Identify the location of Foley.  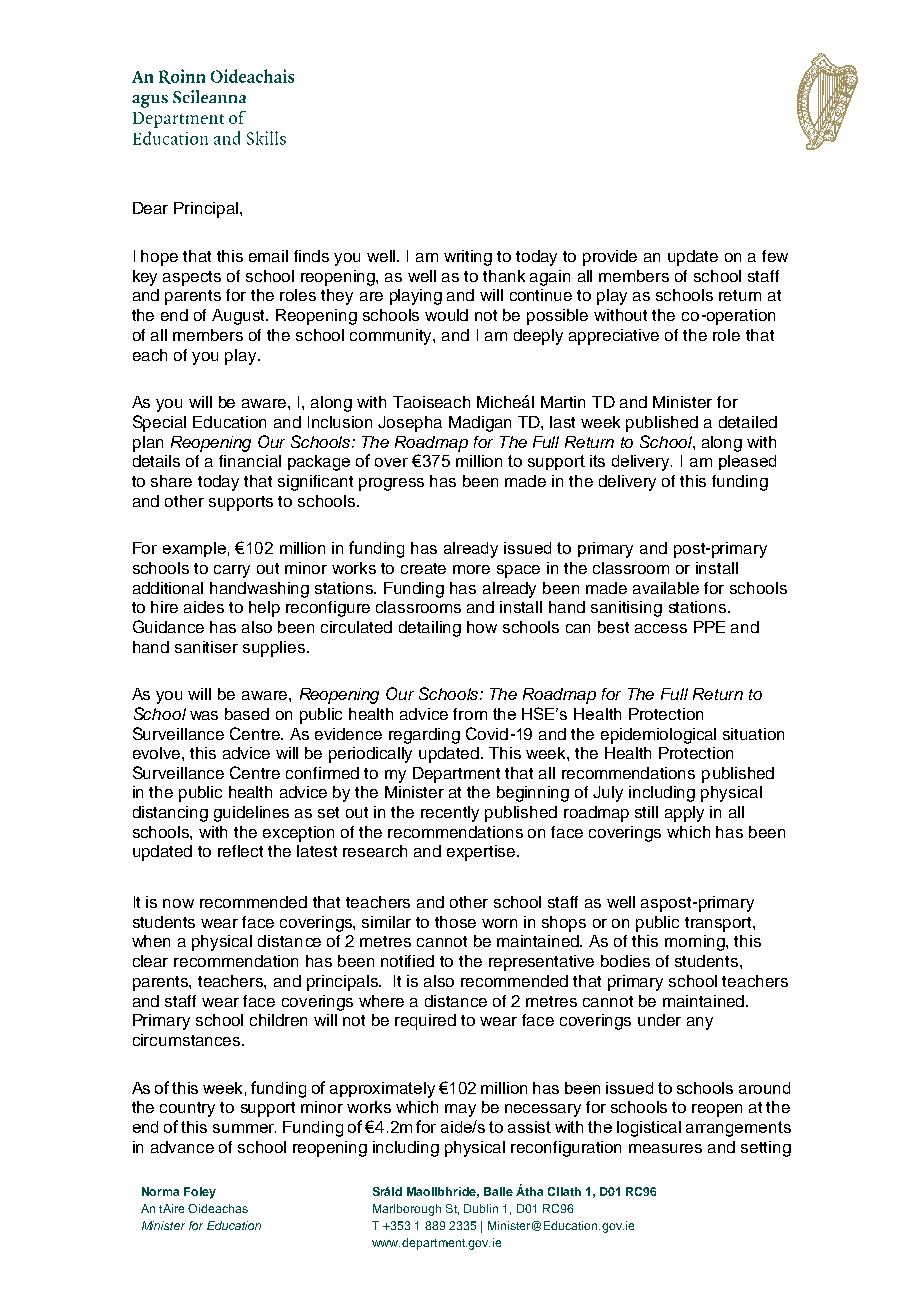
(200, 1193).
